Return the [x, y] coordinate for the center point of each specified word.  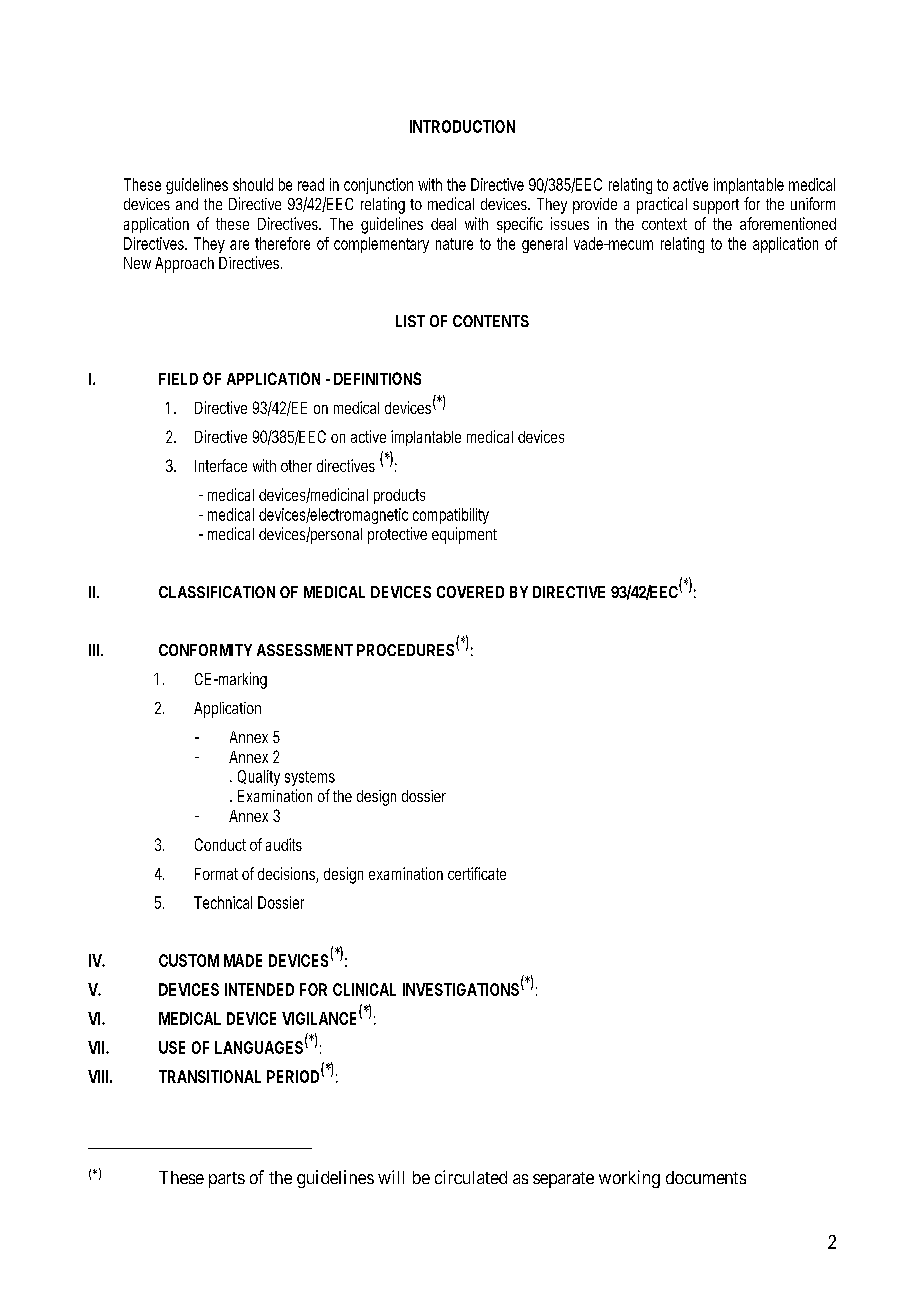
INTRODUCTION [462, 126]
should [253, 184]
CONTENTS [491, 321]
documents [706, 1177]
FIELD [178, 379]
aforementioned [788, 223]
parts [227, 1180]
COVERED [470, 592]
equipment [464, 535]
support [716, 206]
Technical [223, 902]
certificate [477, 873]
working [629, 1179]
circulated [471, 1177]
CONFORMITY [205, 650]
